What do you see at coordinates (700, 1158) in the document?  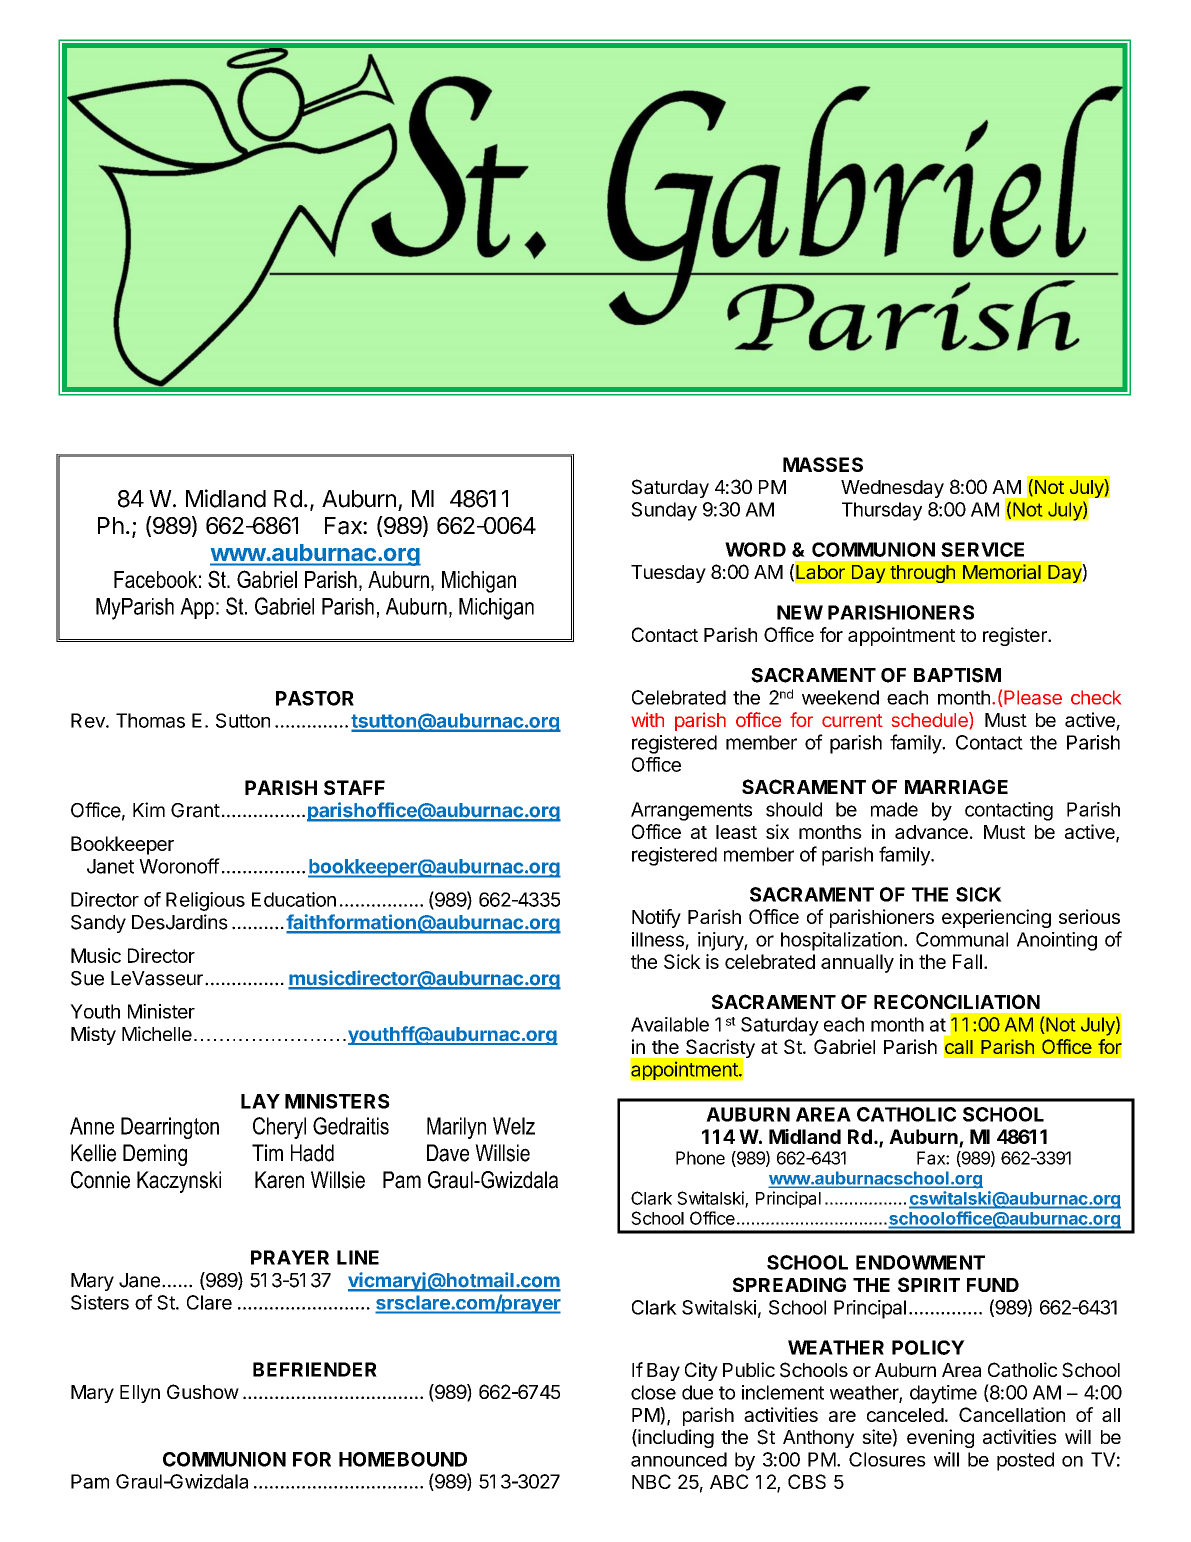 I see `Phone` at bounding box center [700, 1158].
